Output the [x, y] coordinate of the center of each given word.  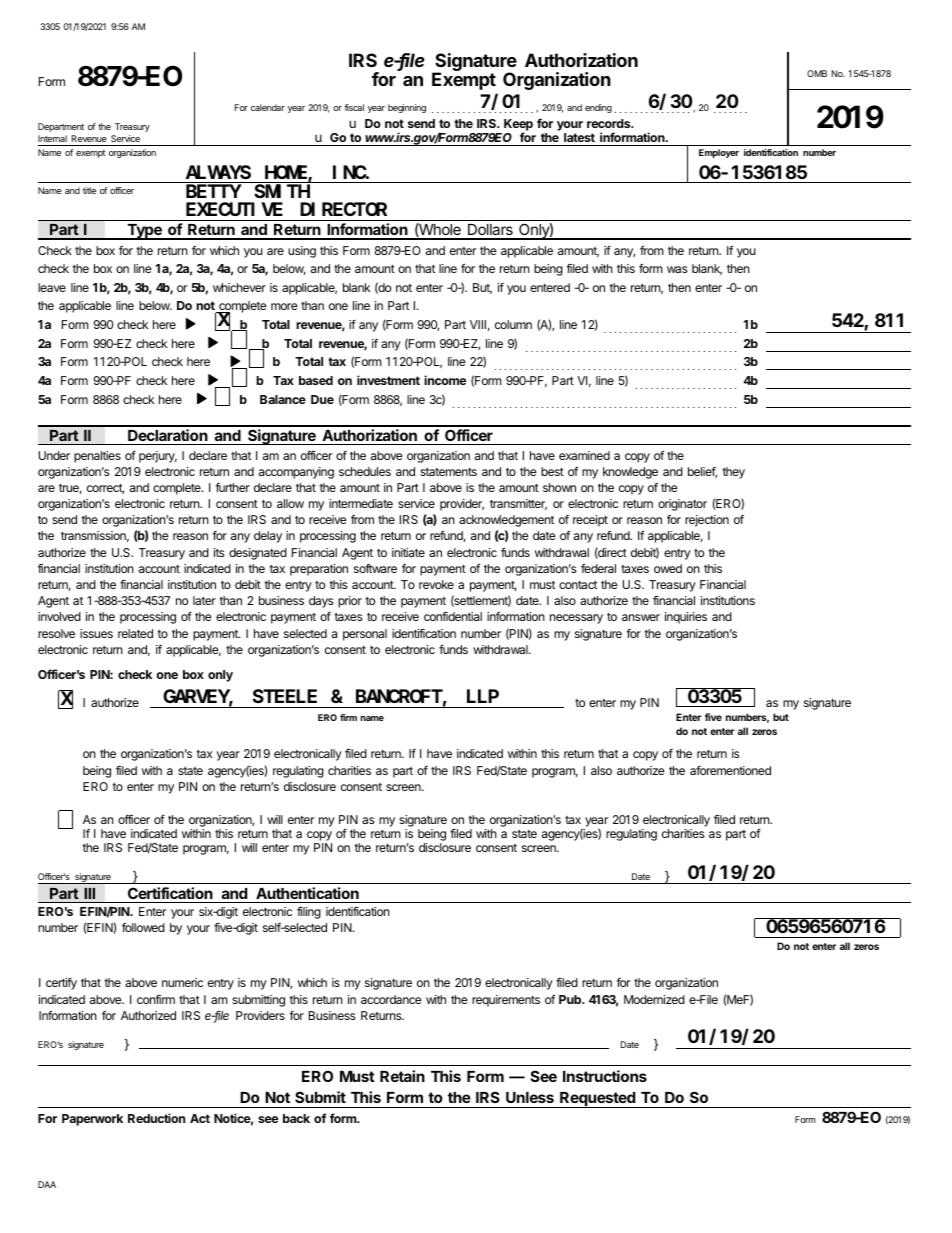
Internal [52, 138]
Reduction [156, 1118]
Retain [402, 1076]
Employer [719, 153]
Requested [597, 1100]
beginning [407, 108]
